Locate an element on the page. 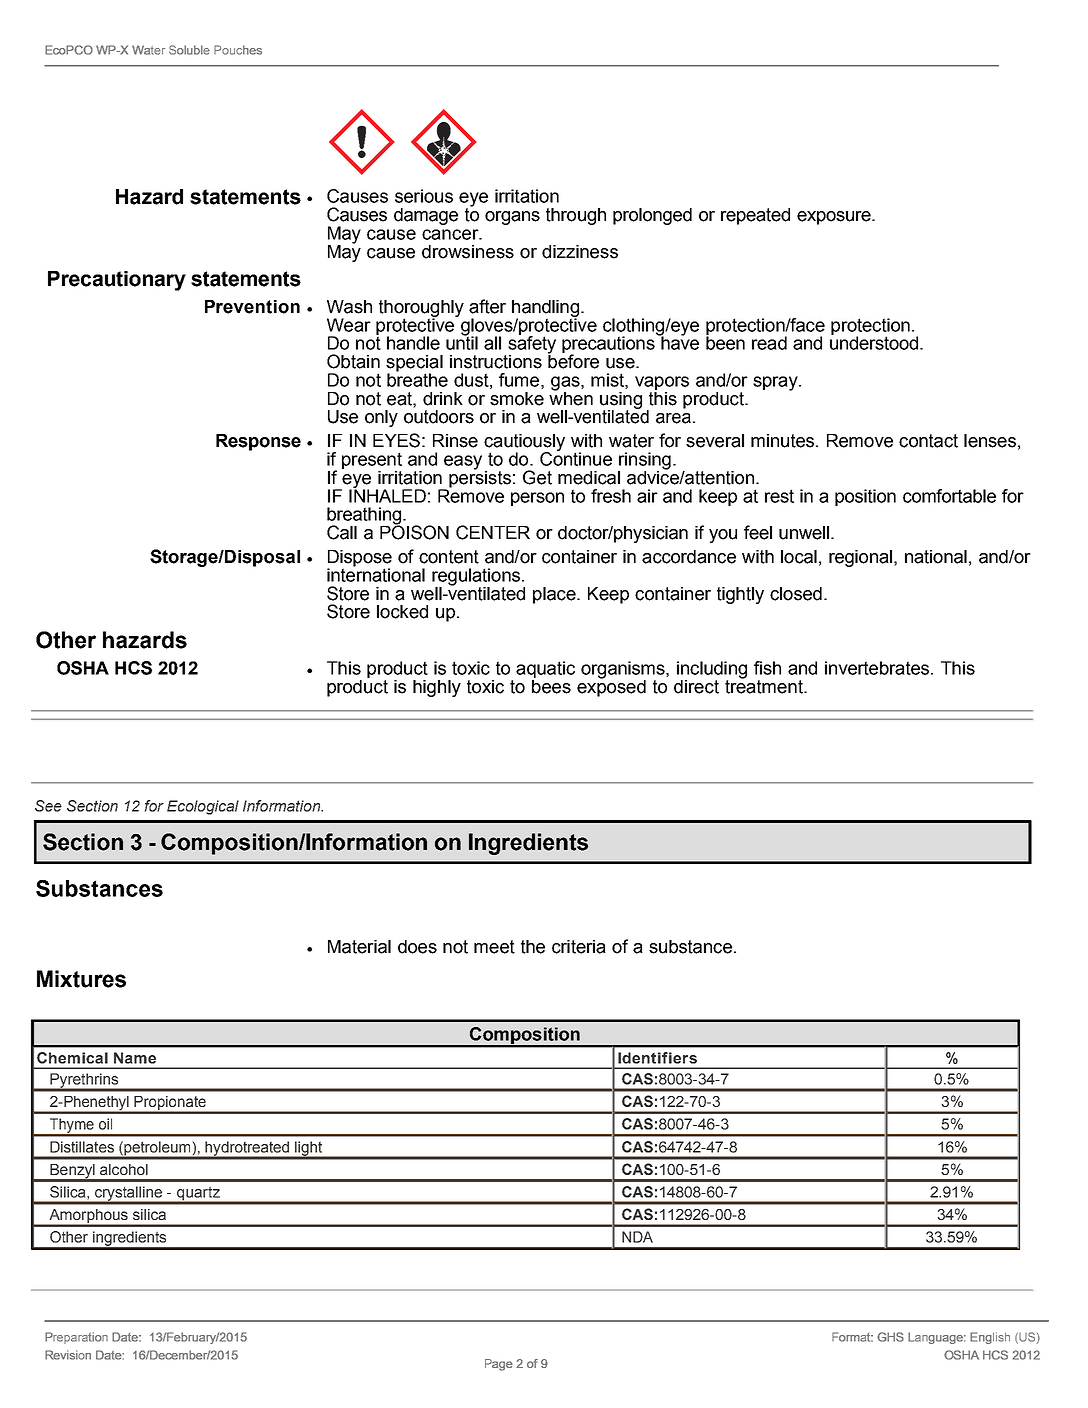 The width and height of the image is (1088, 1408). Soluble is located at coordinates (189, 50).
